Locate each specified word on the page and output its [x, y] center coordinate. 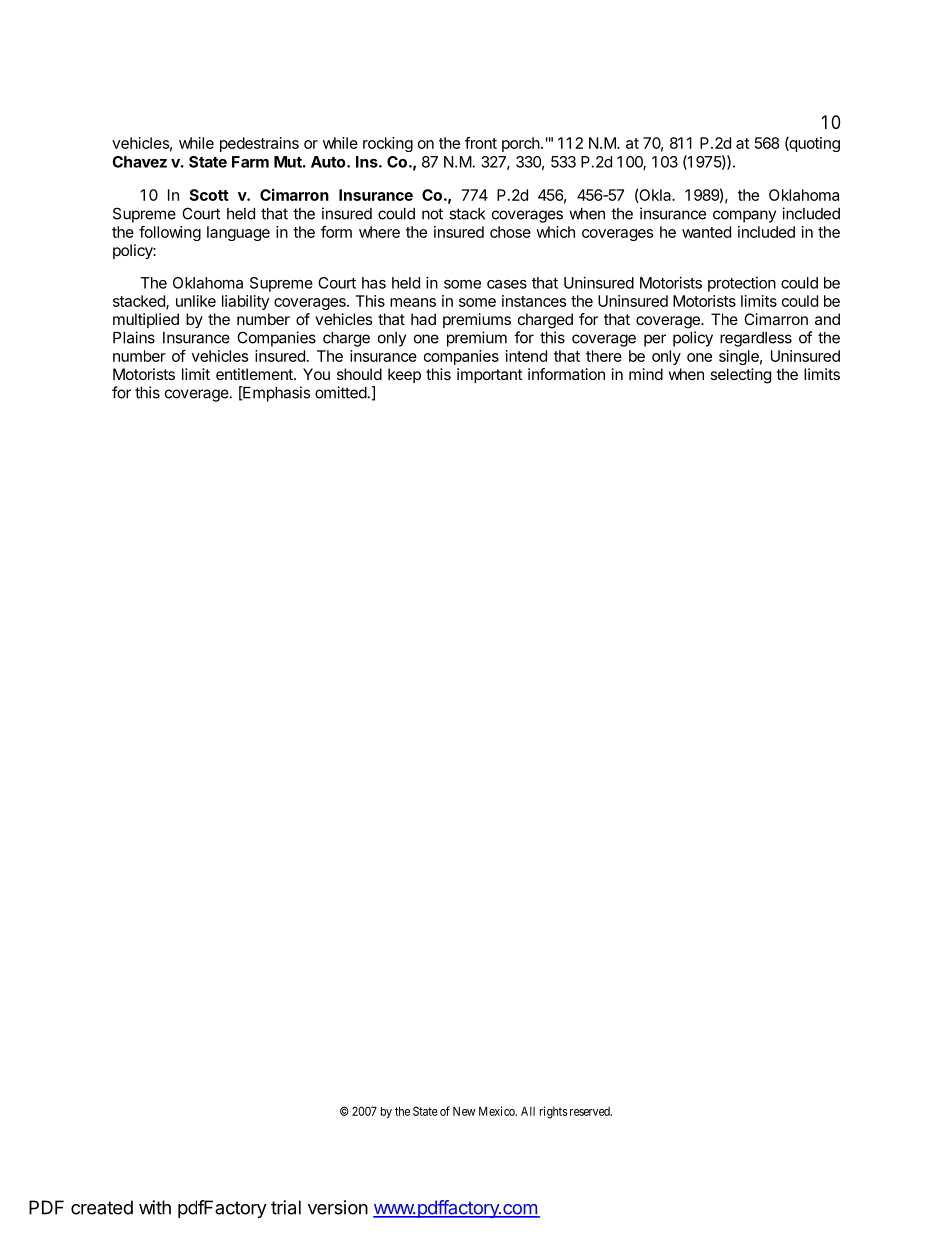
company [744, 216]
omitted [341, 392]
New [464, 1111]
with [155, 1207]
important [490, 375]
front [481, 143]
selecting [741, 376]
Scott [209, 195]
